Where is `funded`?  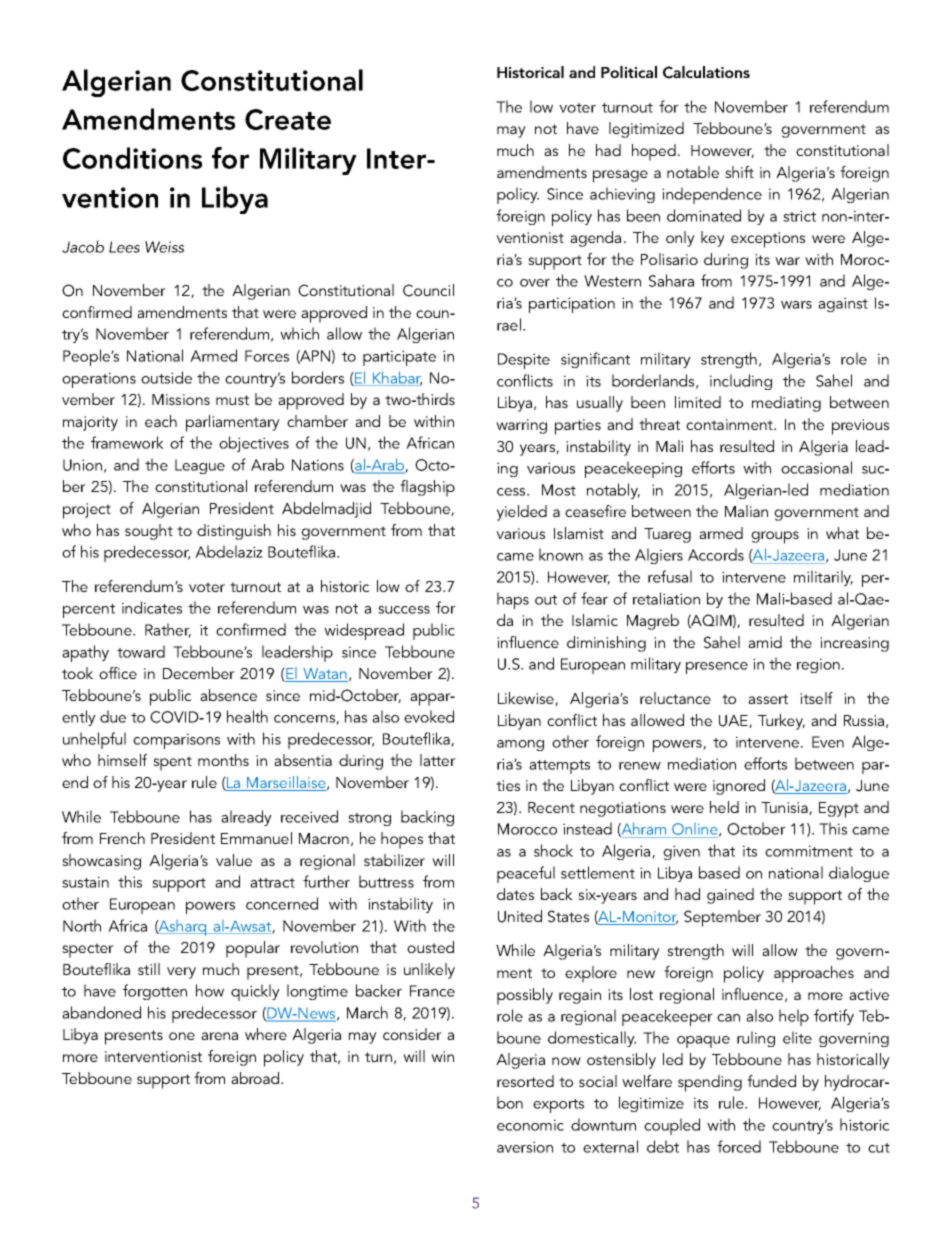
funded is located at coordinates (771, 1081).
